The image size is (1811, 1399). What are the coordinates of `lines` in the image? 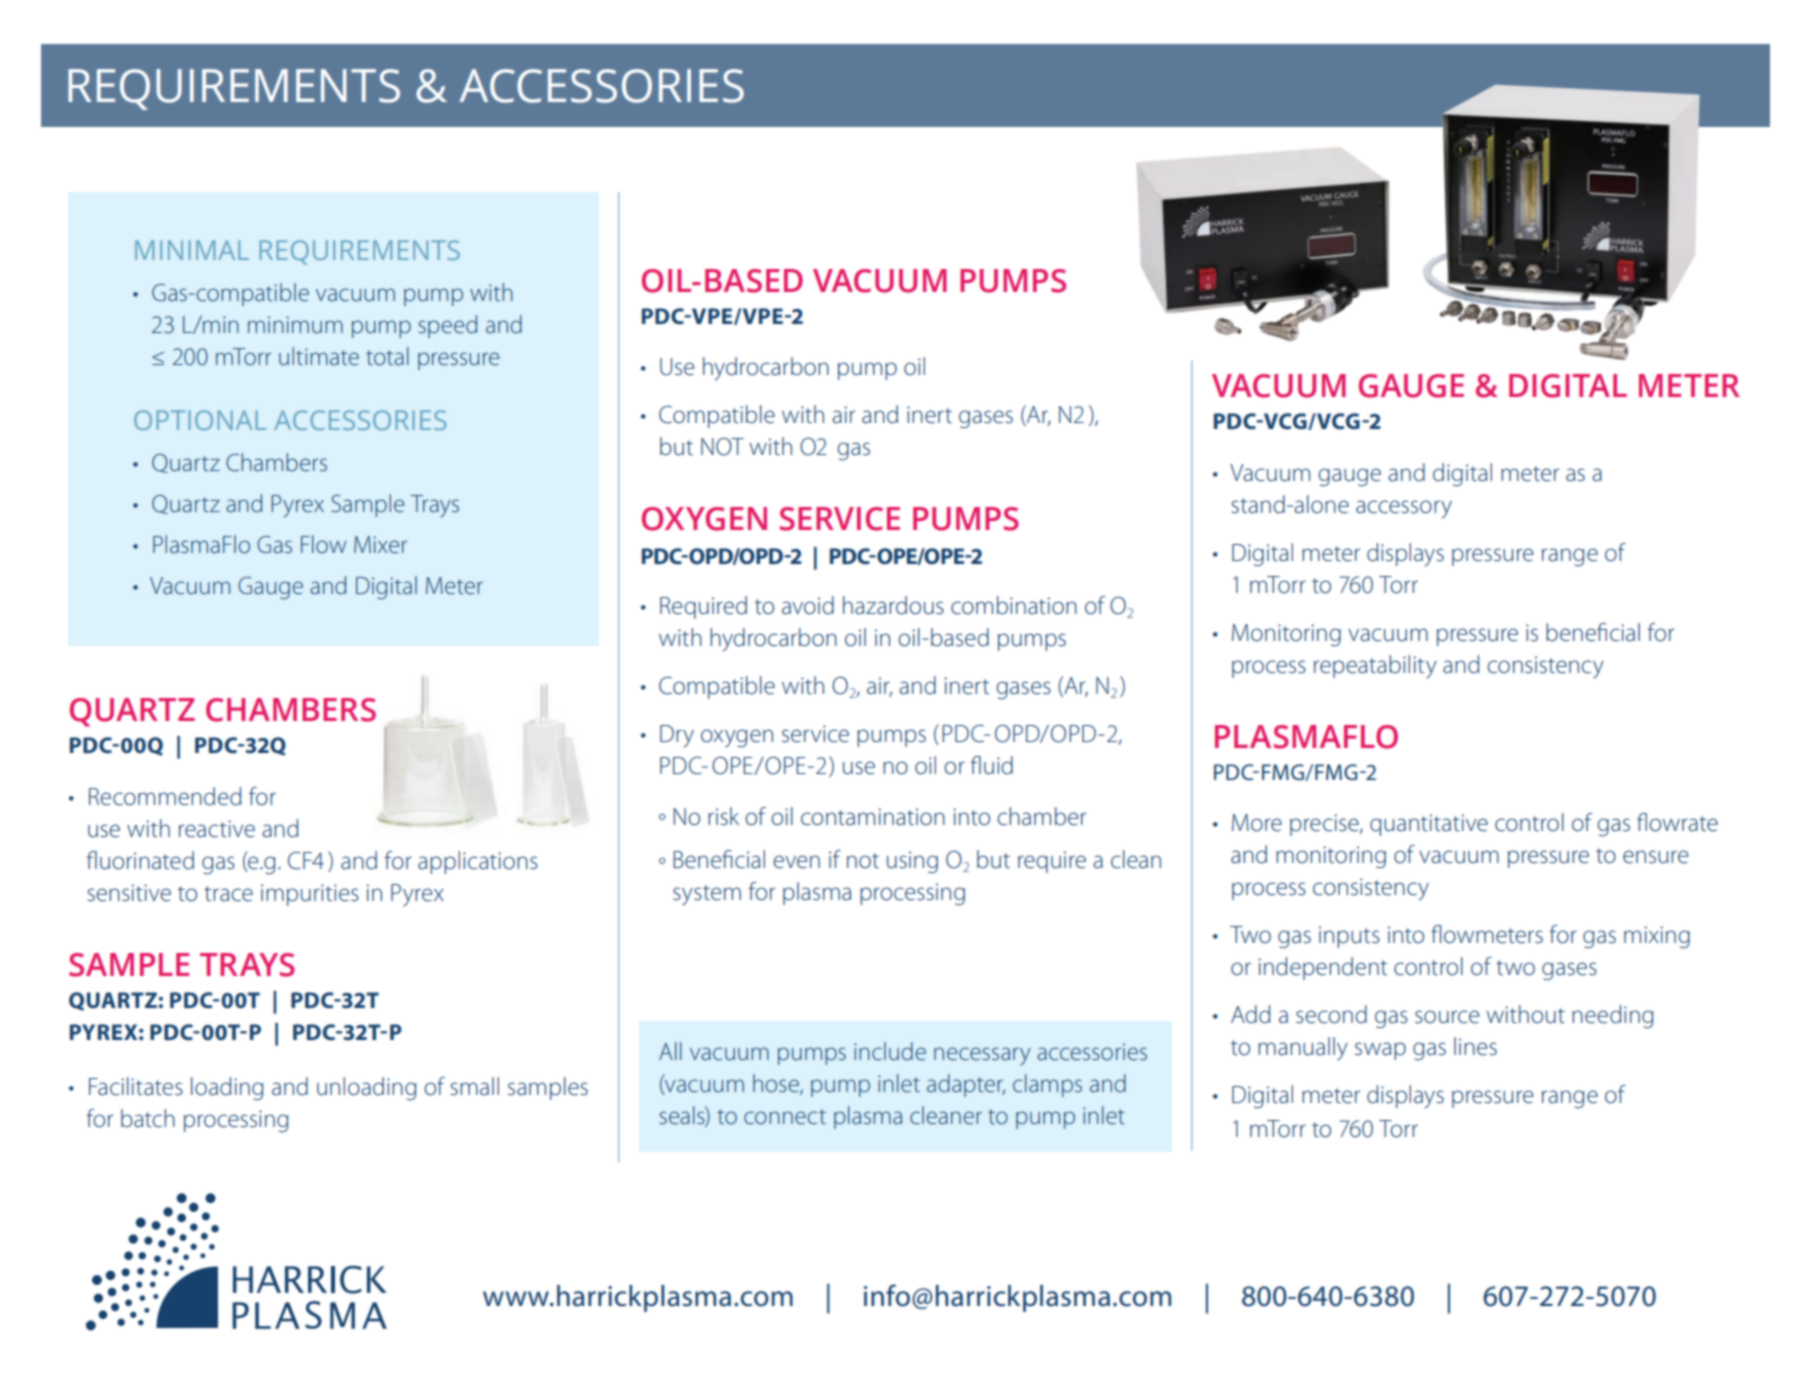 It's located at (1475, 1046).
